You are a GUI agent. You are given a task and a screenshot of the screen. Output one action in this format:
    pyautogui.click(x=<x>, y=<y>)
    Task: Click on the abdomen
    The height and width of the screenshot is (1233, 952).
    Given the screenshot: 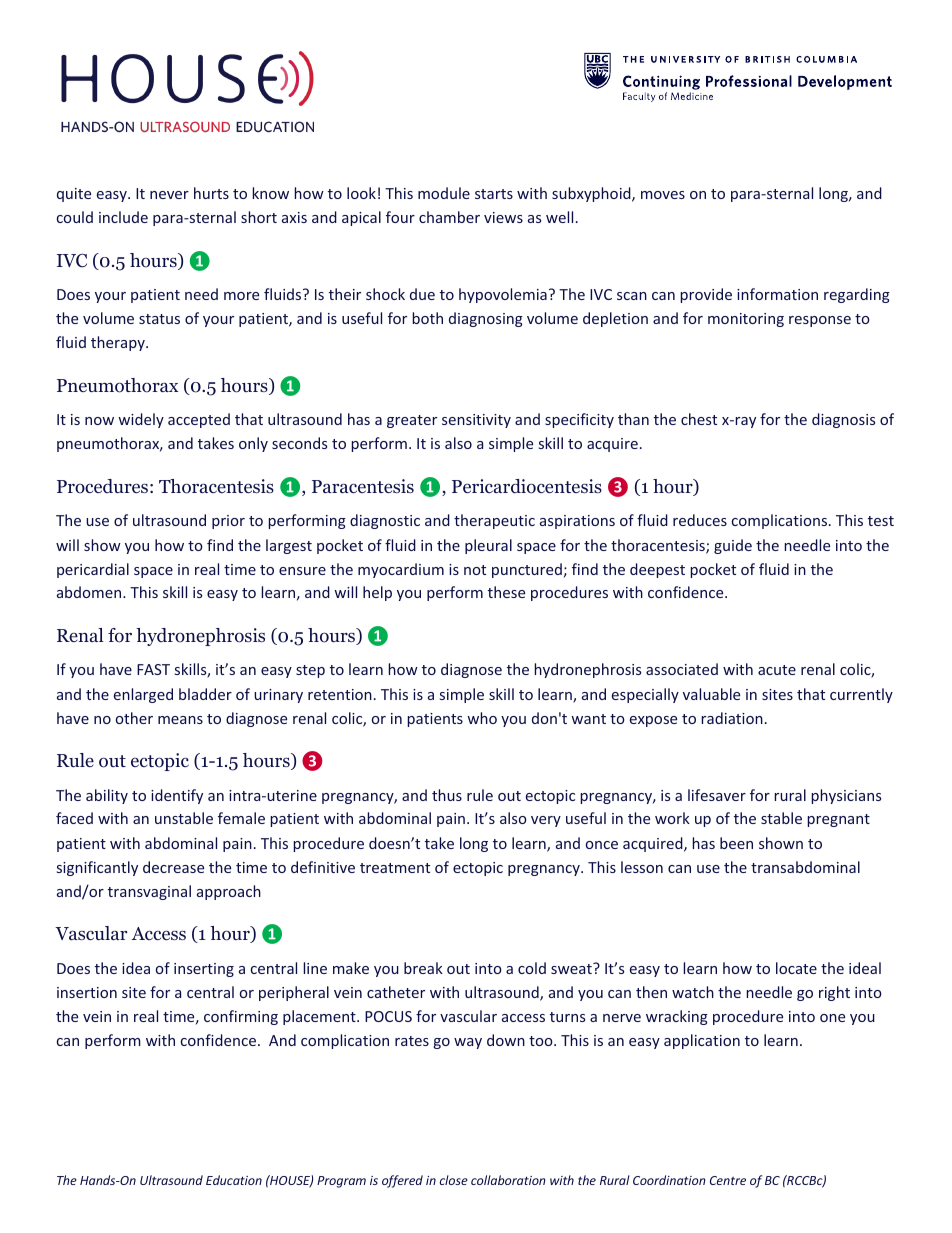 What is the action you would take?
    pyautogui.click(x=90, y=592)
